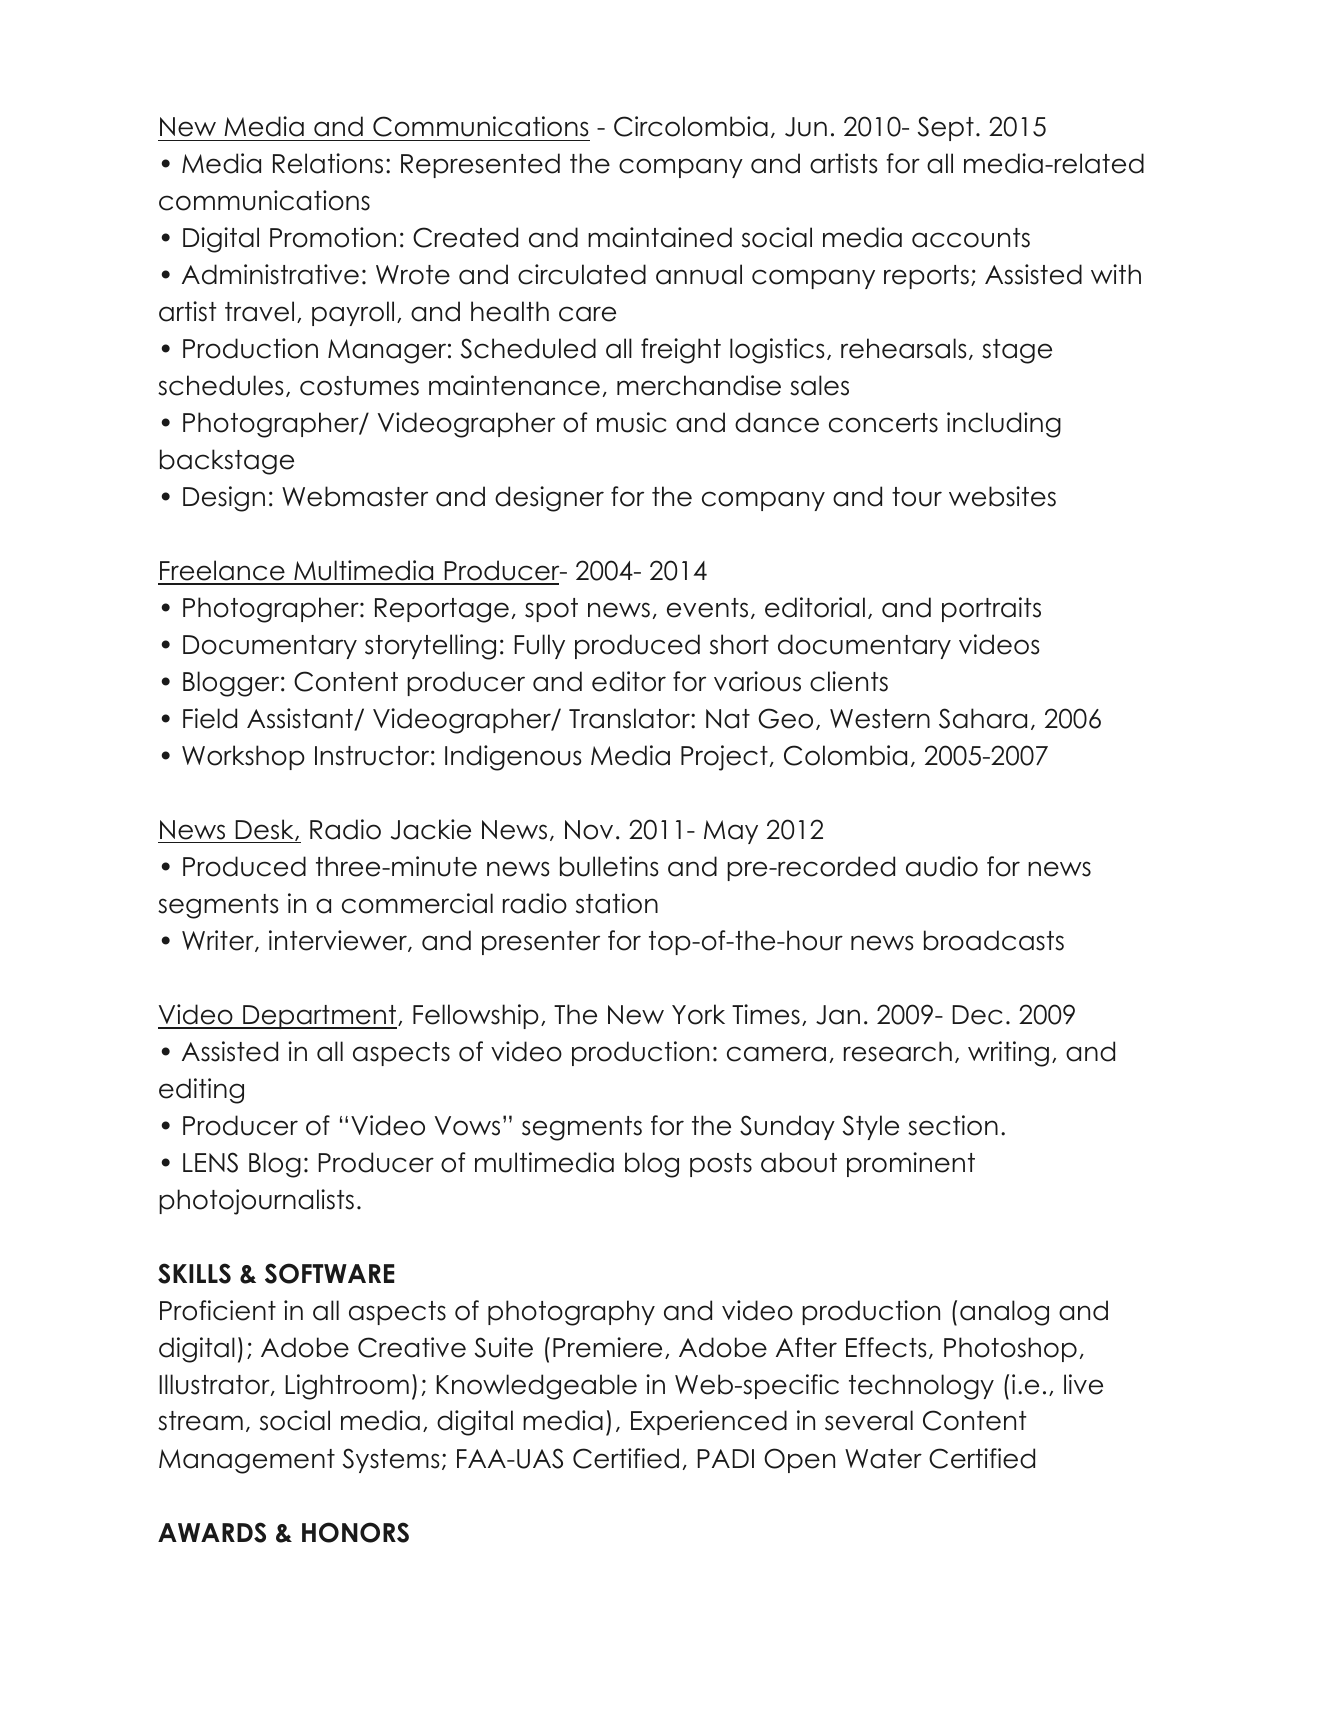 This screenshot has height=1731, width=1338. Describe the element at coordinates (942, 866) in the screenshot. I see `audio` at that location.
